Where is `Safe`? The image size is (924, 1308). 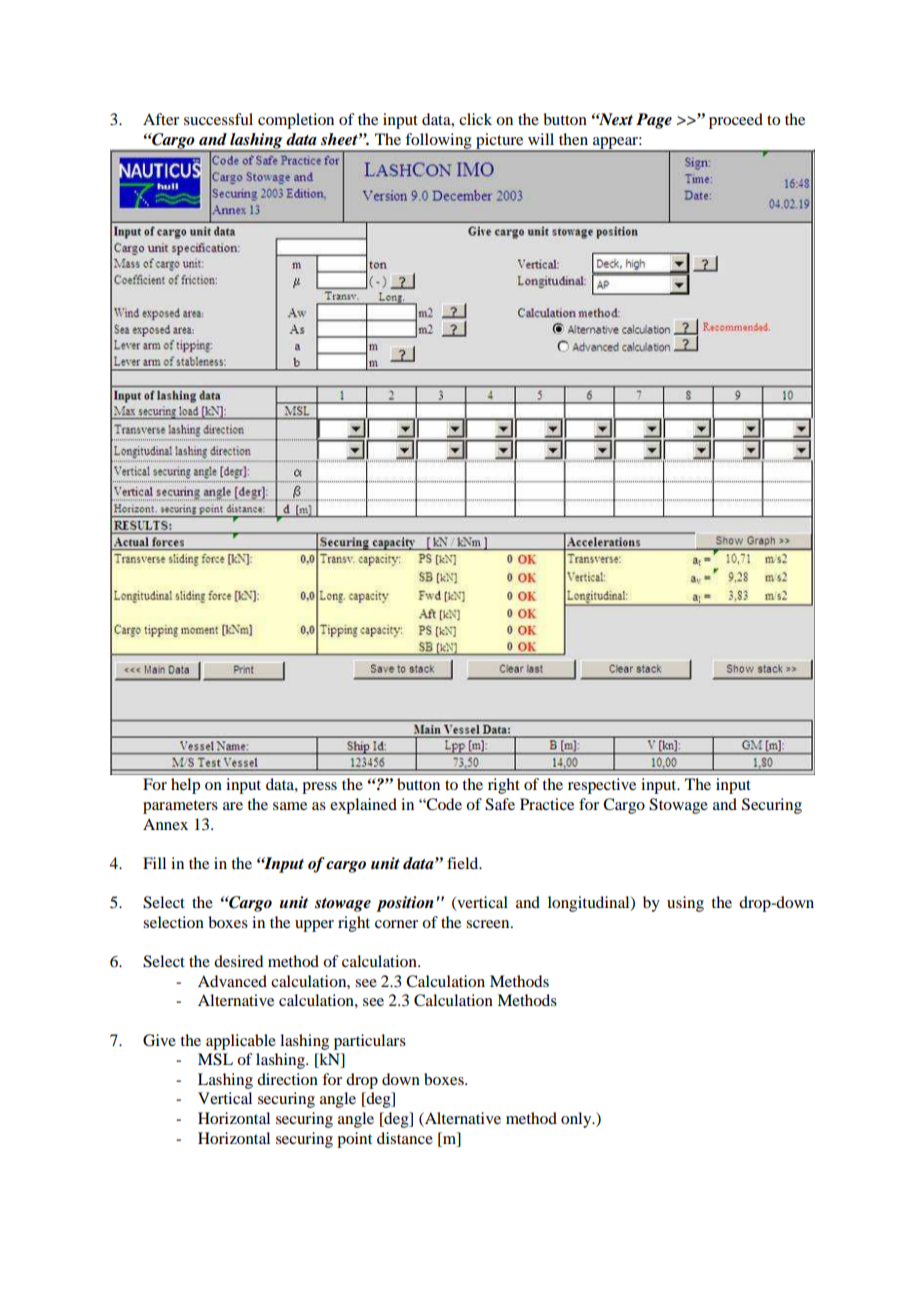
Safe is located at coordinates (500, 804).
